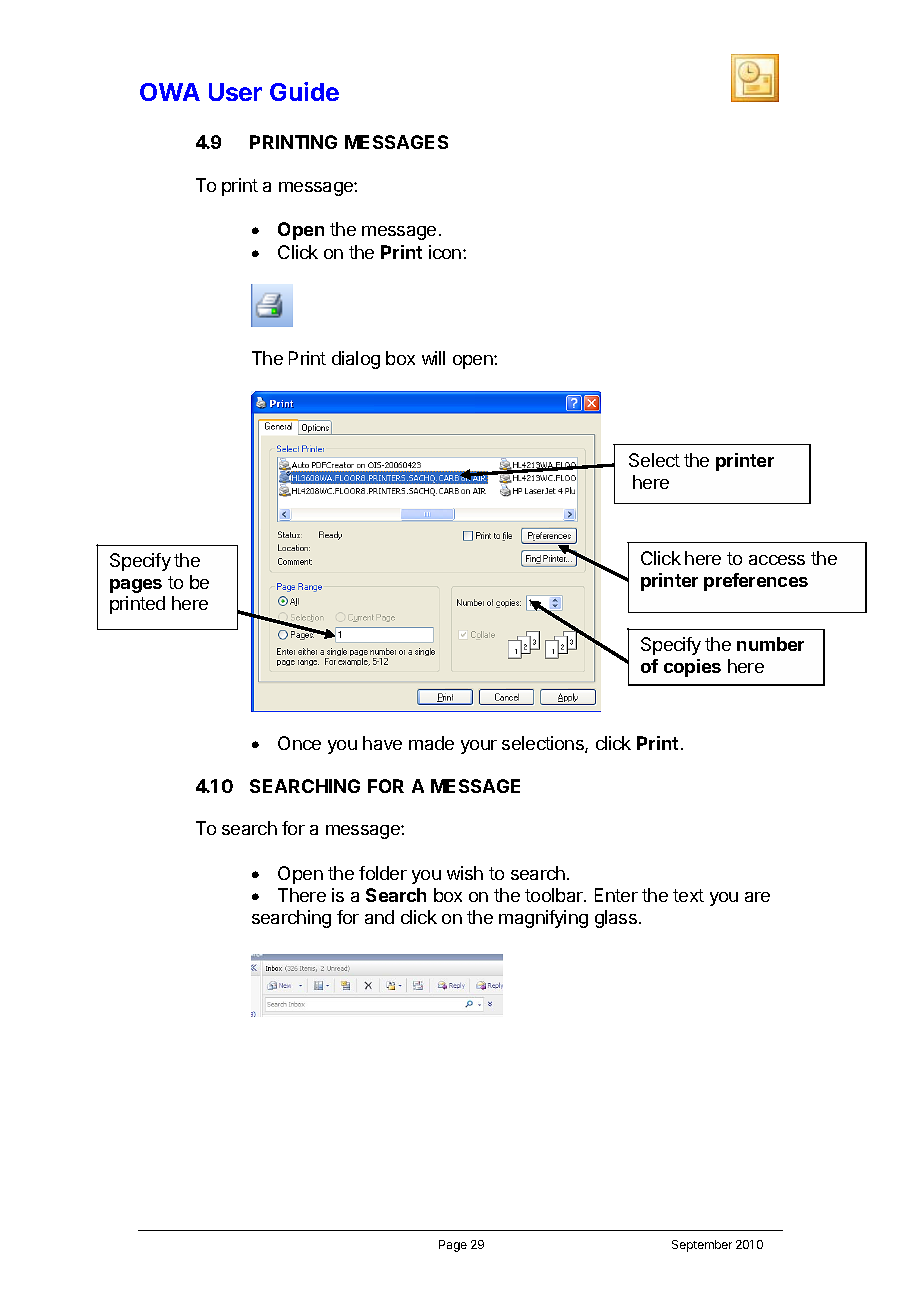 This page has width=924, height=1308. I want to click on will, so click(433, 358).
